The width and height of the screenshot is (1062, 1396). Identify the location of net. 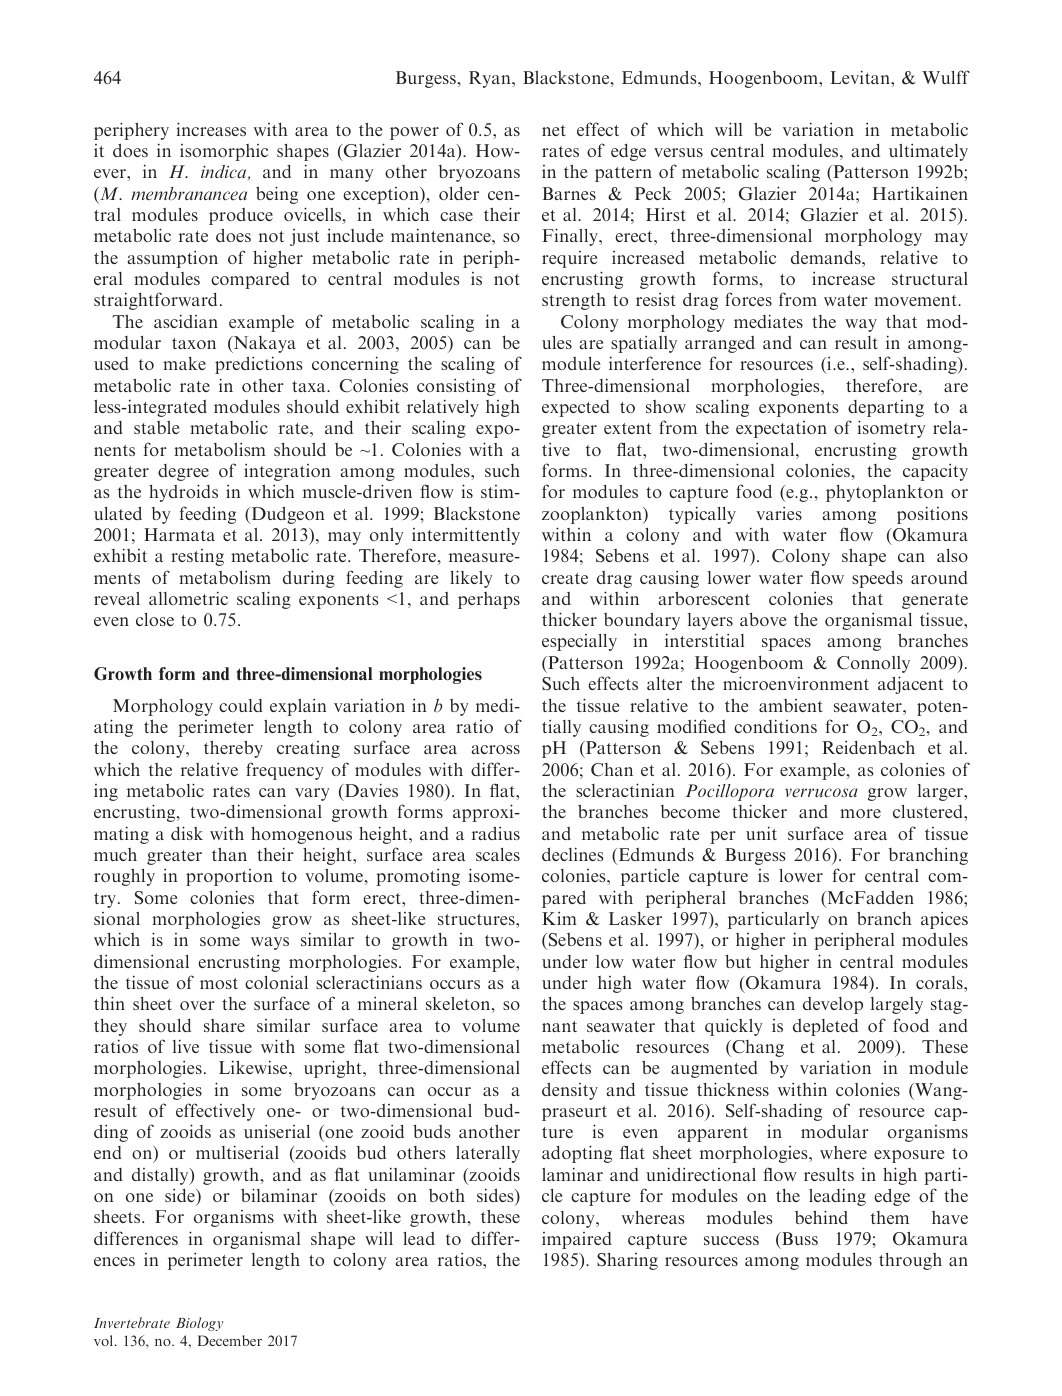
(554, 130).
